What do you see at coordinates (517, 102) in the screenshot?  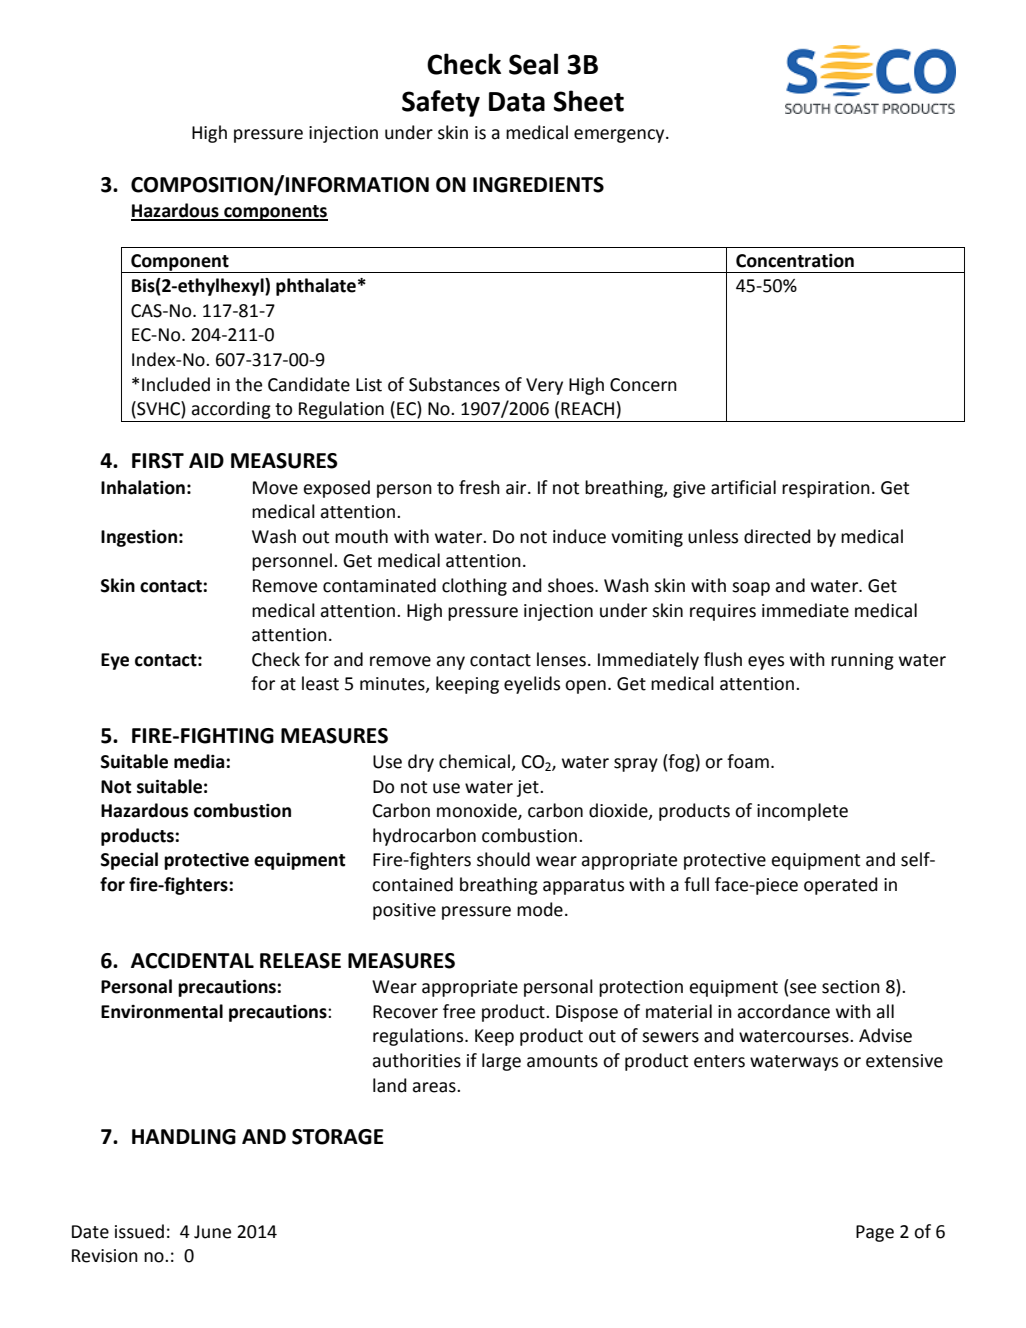 I see `Data` at bounding box center [517, 102].
